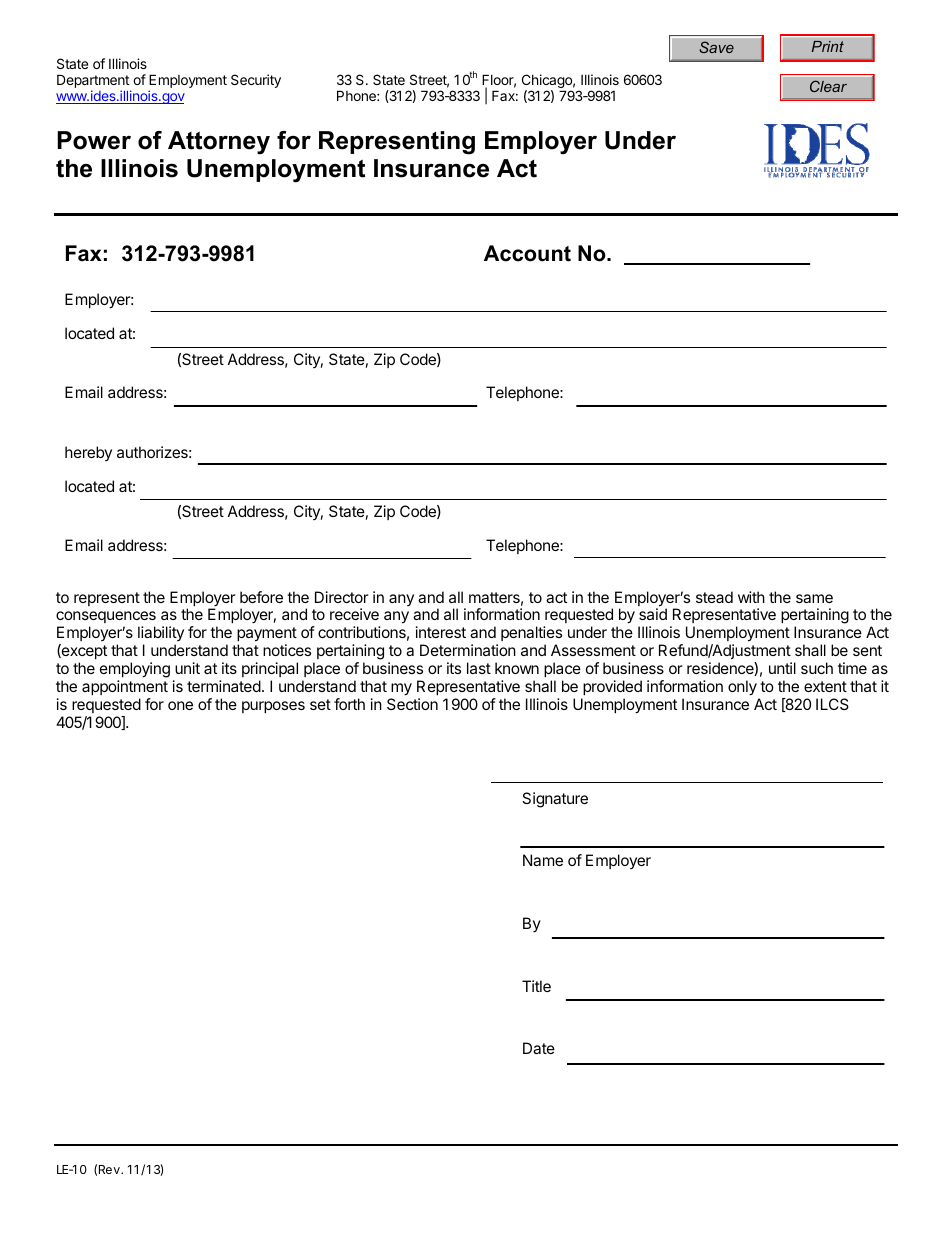  I want to click on interest, so click(441, 632).
